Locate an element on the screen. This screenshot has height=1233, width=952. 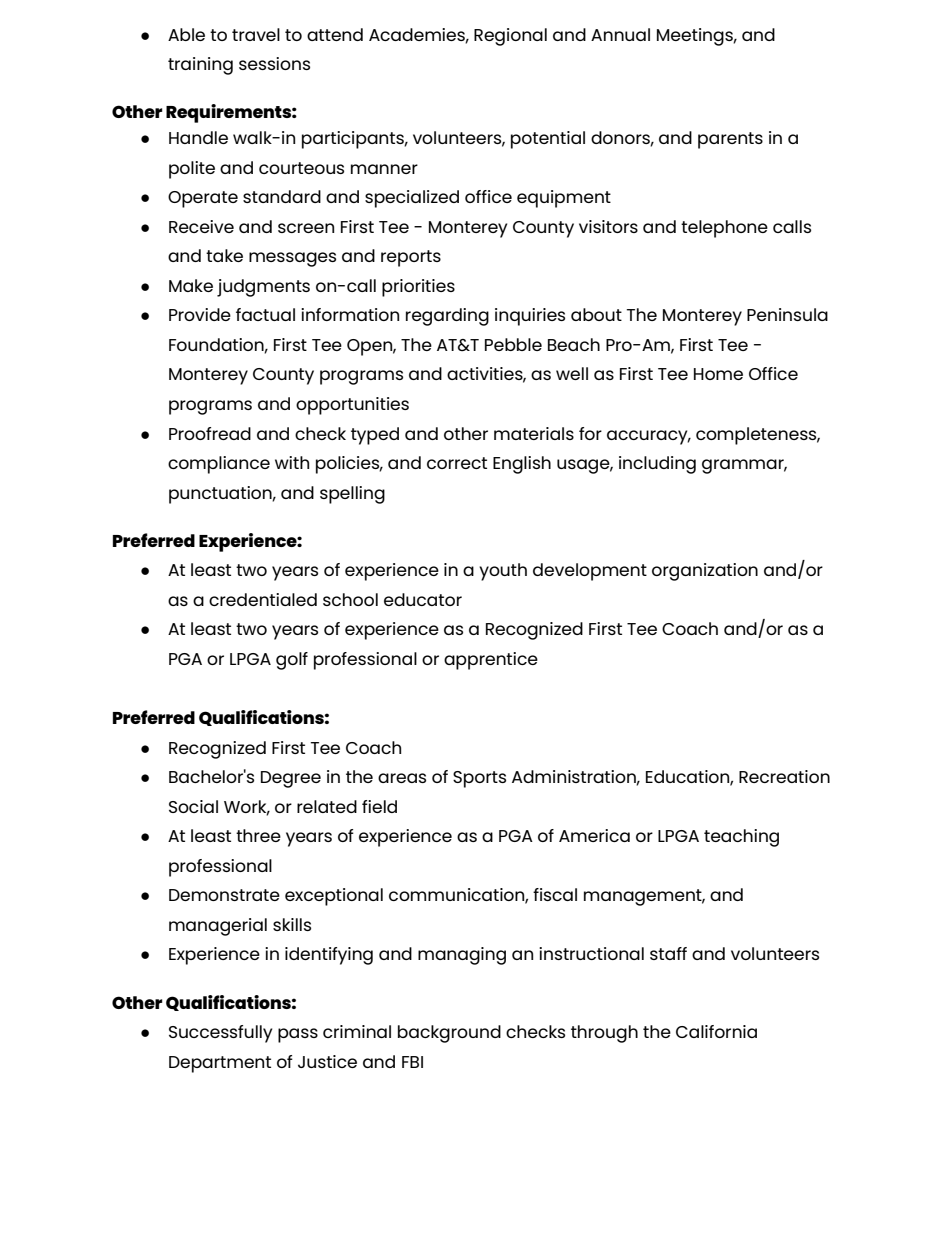
credentialed is located at coordinates (263, 599).
